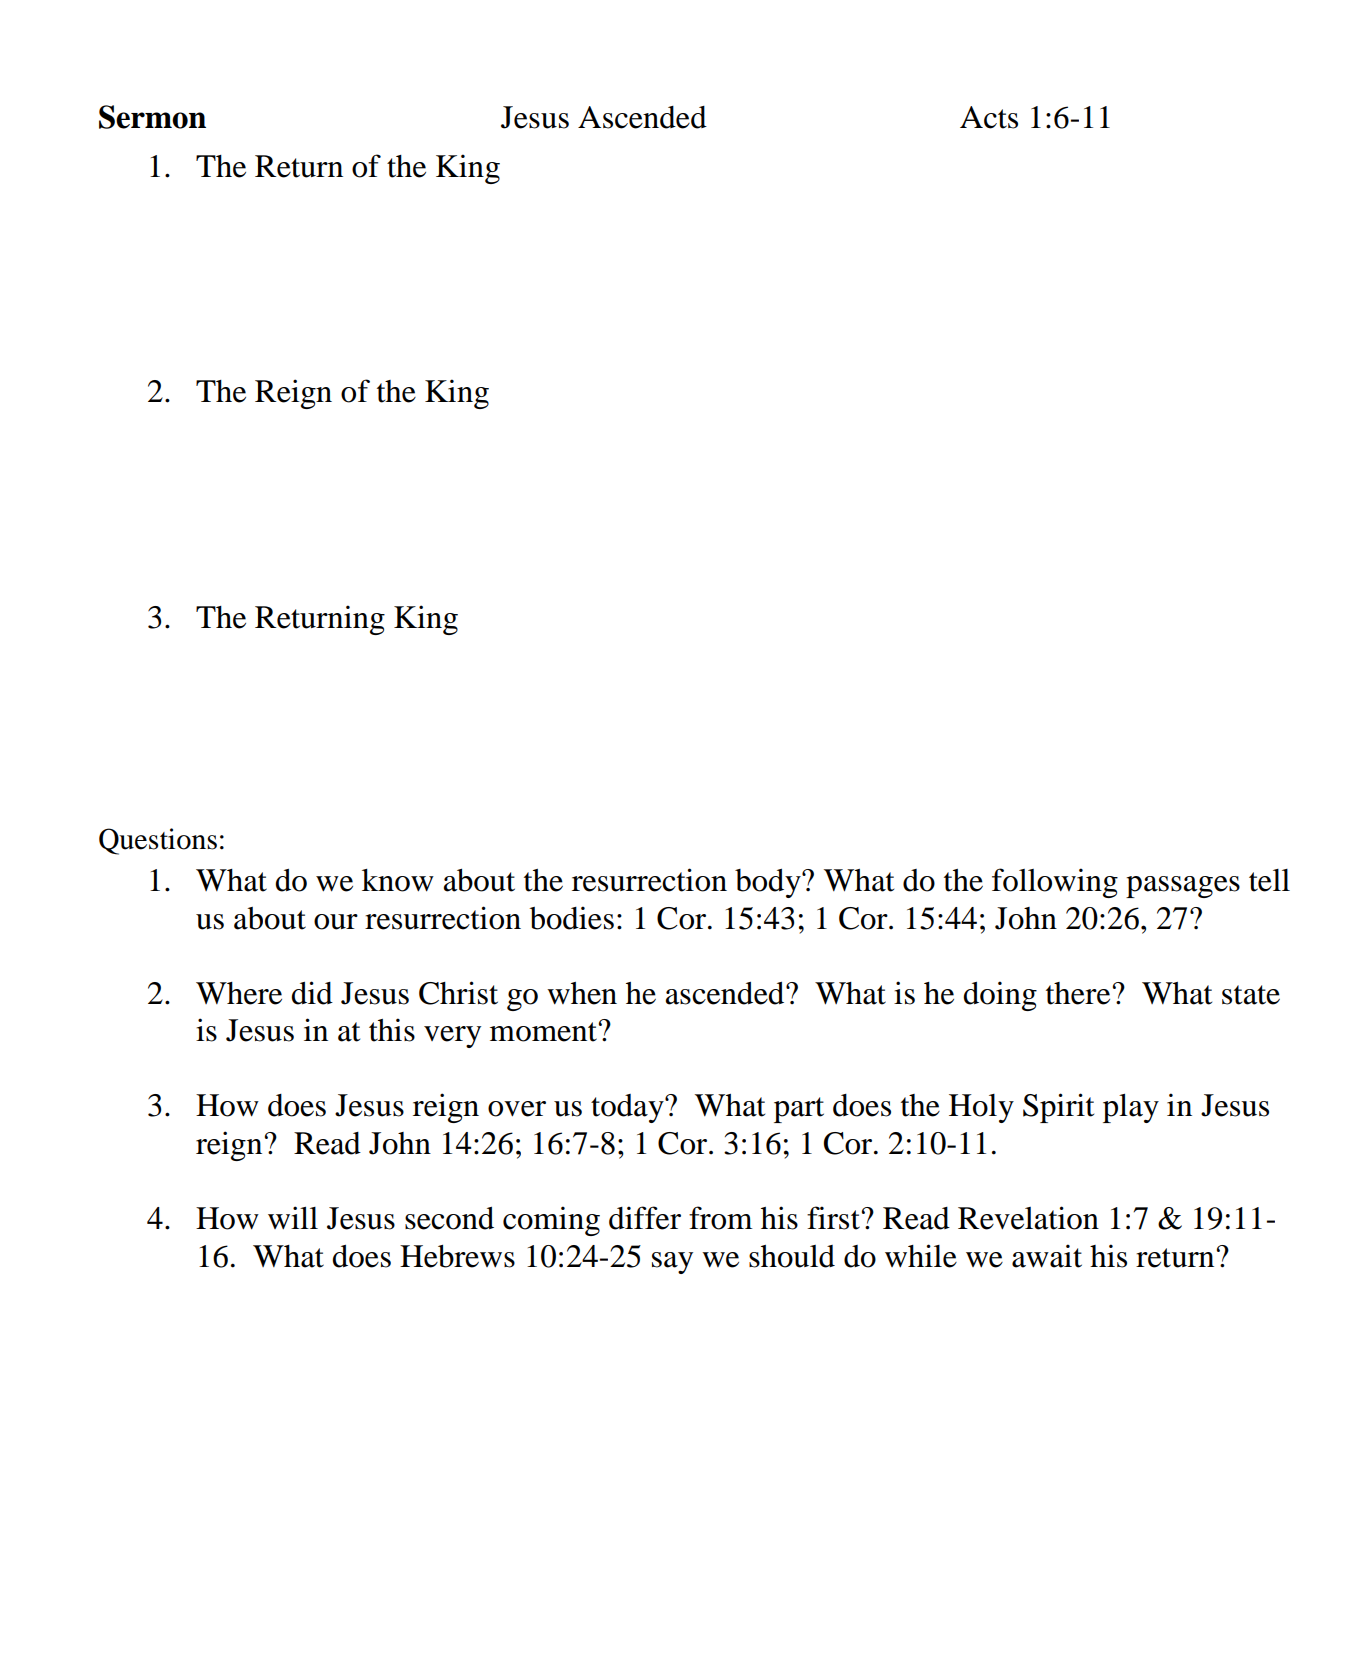 The height and width of the page is (1666, 1372). Describe the element at coordinates (989, 117) in the page. I see `Acts` at that location.
